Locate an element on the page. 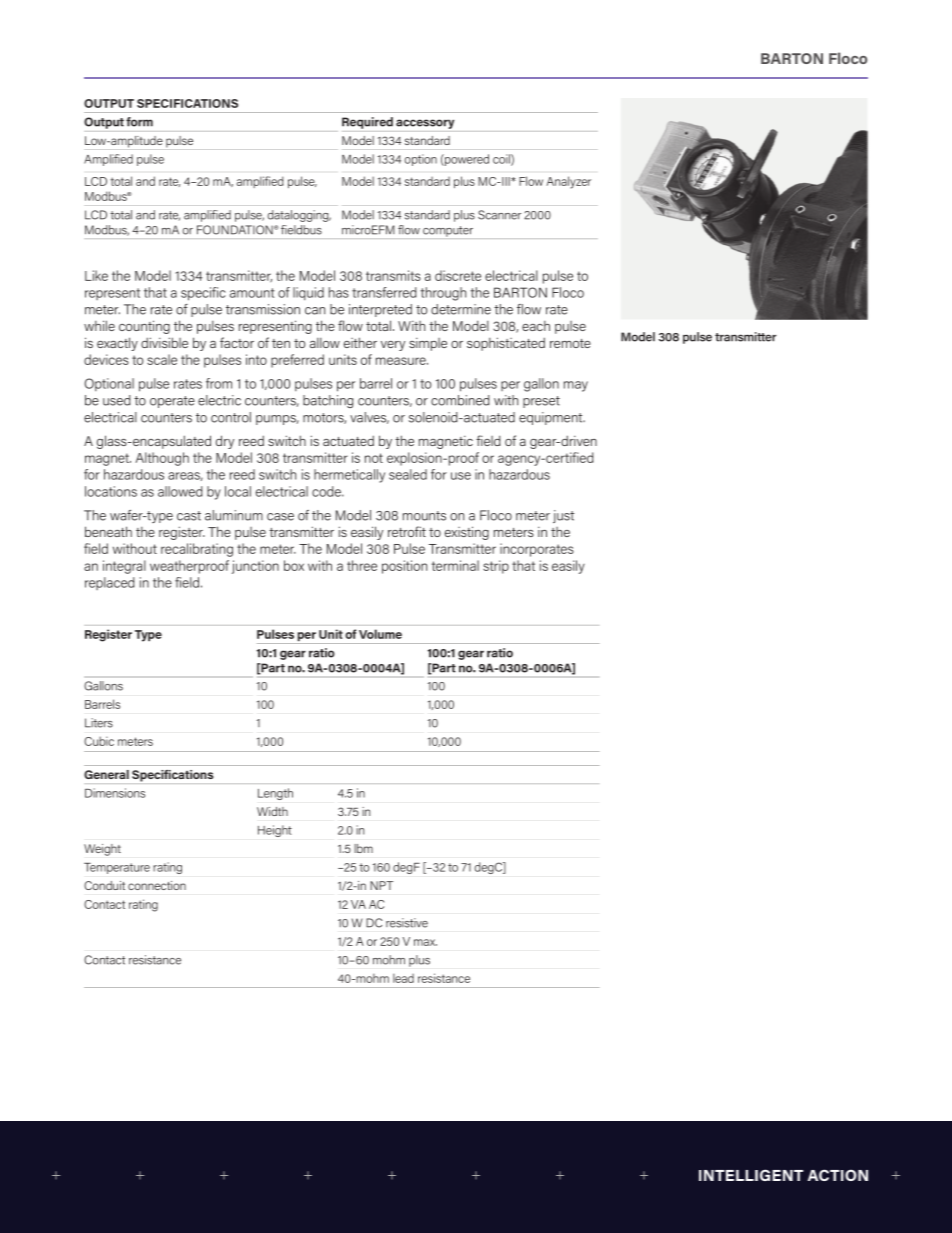  form is located at coordinates (139, 122).
